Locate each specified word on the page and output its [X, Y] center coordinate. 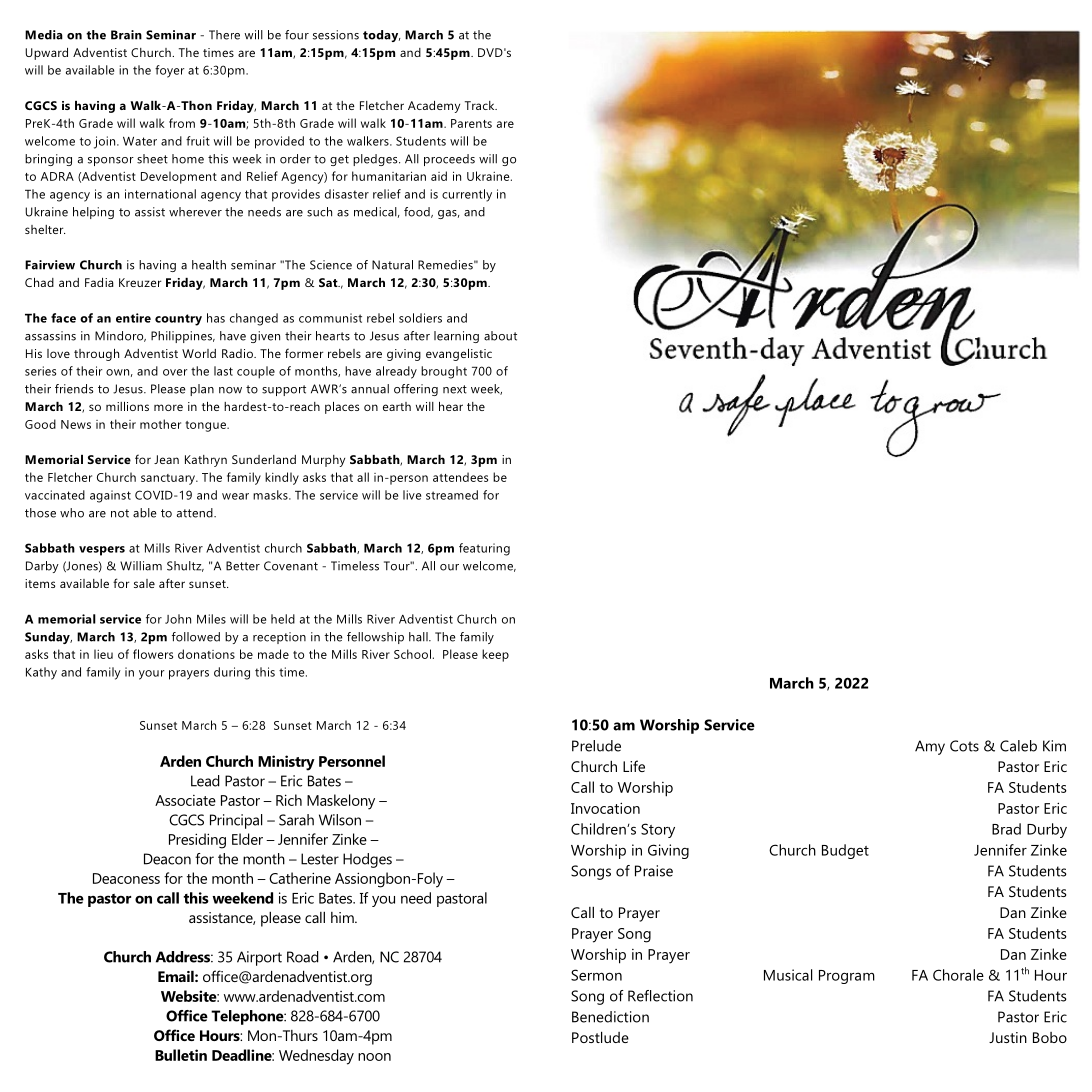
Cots [964, 746]
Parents [471, 123]
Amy [930, 747]
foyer [169, 71]
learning [456, 337]
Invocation [605, 808]
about [500, 336]
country [178, 320]
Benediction [610, 1017]
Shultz [185, 566]
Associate [185, 800]
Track [481, 105]
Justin [1008, 1037]
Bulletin [181, 1055]
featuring [484, 549]
